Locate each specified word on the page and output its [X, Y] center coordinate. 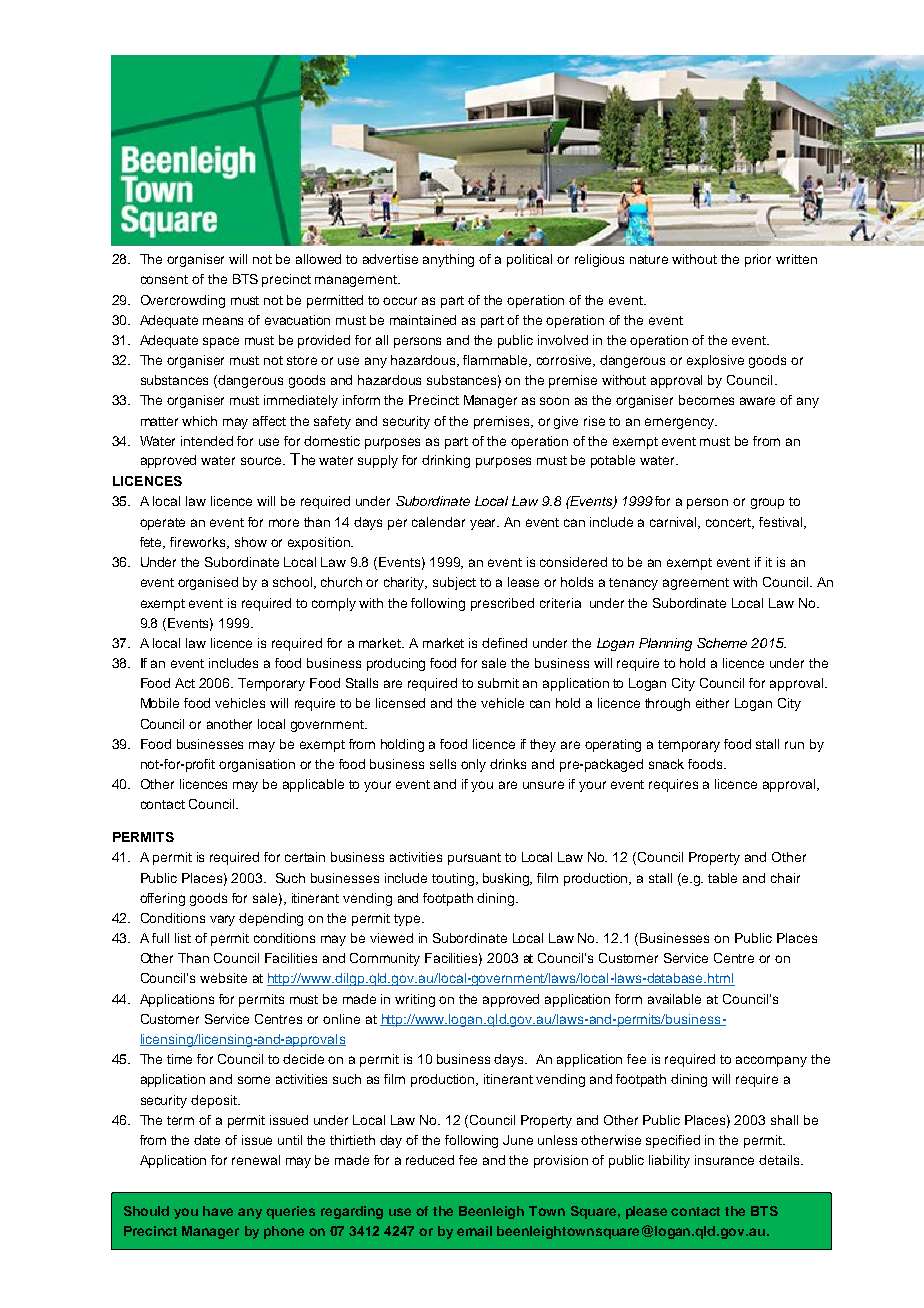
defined [504, 643]
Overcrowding [183, 301]
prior [758, 260]
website [223, 978]
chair [785, 878]
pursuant [474, 859]
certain [305, 857]
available [674, 999]
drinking [446, 461]
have [218, 1211]
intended [207, 441]
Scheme [722, 643]
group [767, 503]
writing [415, 1000]
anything [448, 260]
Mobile [160, 703]
